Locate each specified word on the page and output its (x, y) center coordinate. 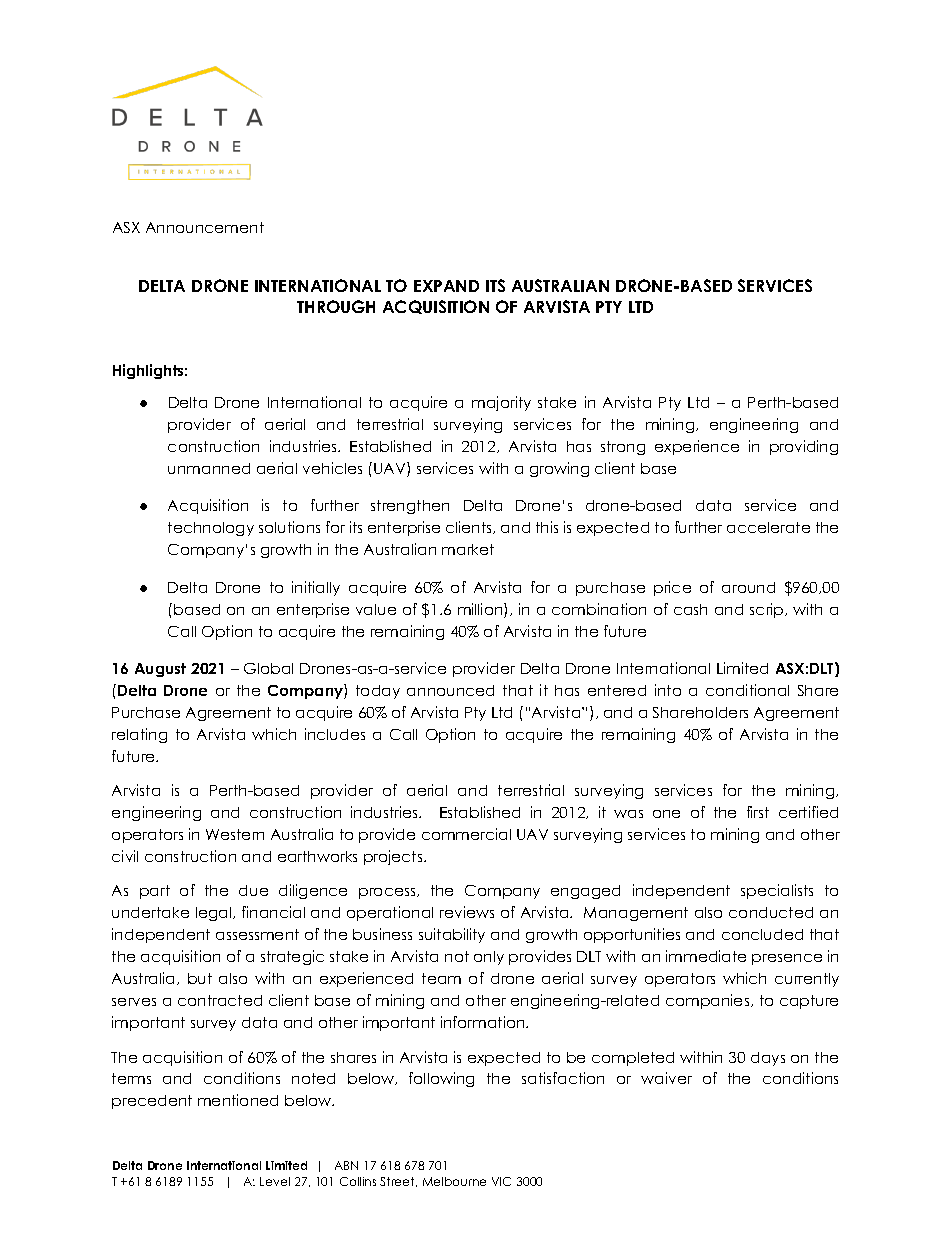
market (468, 549)
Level (275, 1181)
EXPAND (446, 286)
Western (235, 834)
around (748, 587)
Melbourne (454, 1181)
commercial (466, 834)
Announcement (205, 227)
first (758, 812)
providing (804, 447)
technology (211, 529)
